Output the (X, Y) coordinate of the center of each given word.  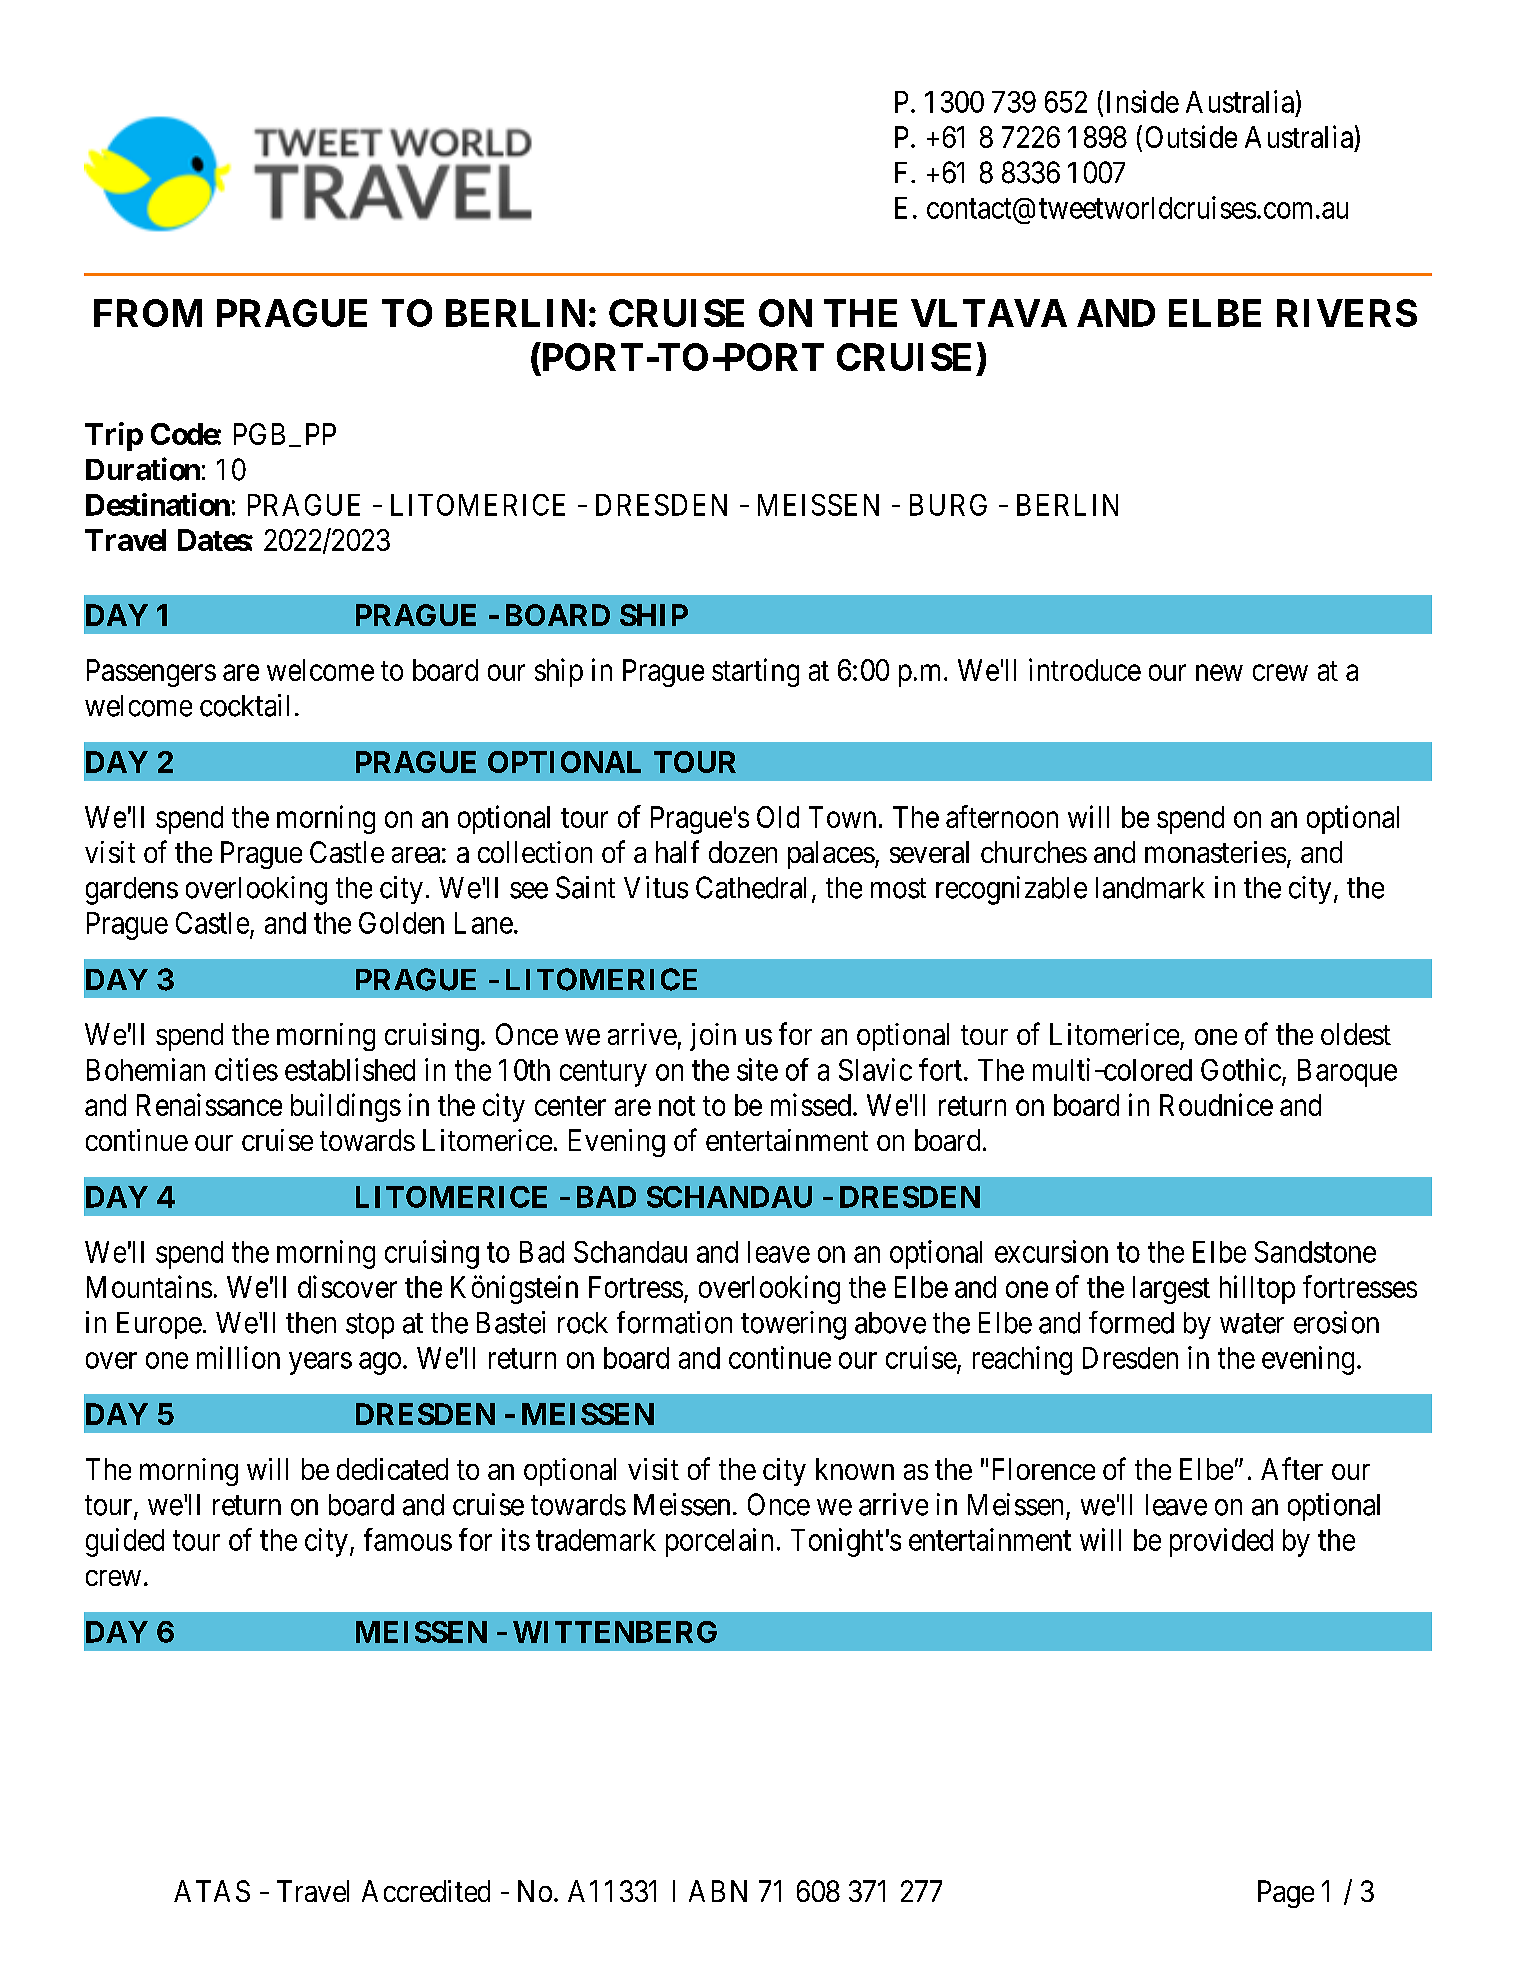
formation (674, 1322)
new (1219, 673)
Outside (1191, 136)
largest (1171, 1290)
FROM (148, 313)
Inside (1143, 101)
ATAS (212, 1891)
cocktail (244, 705)
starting (755, 672)
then (311, 1323)
